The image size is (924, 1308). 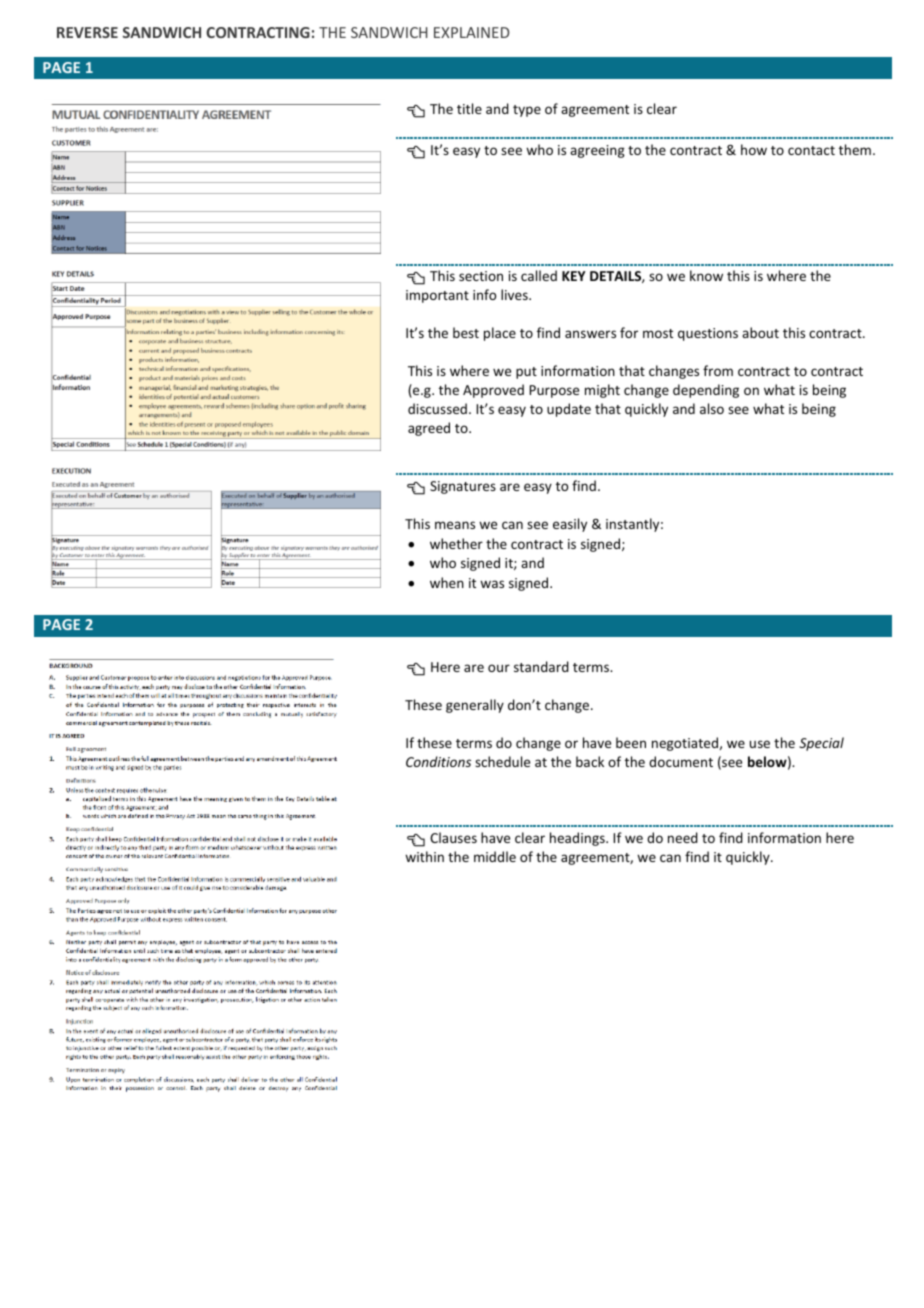 I want to click on when, so click(x=447, y=582).
